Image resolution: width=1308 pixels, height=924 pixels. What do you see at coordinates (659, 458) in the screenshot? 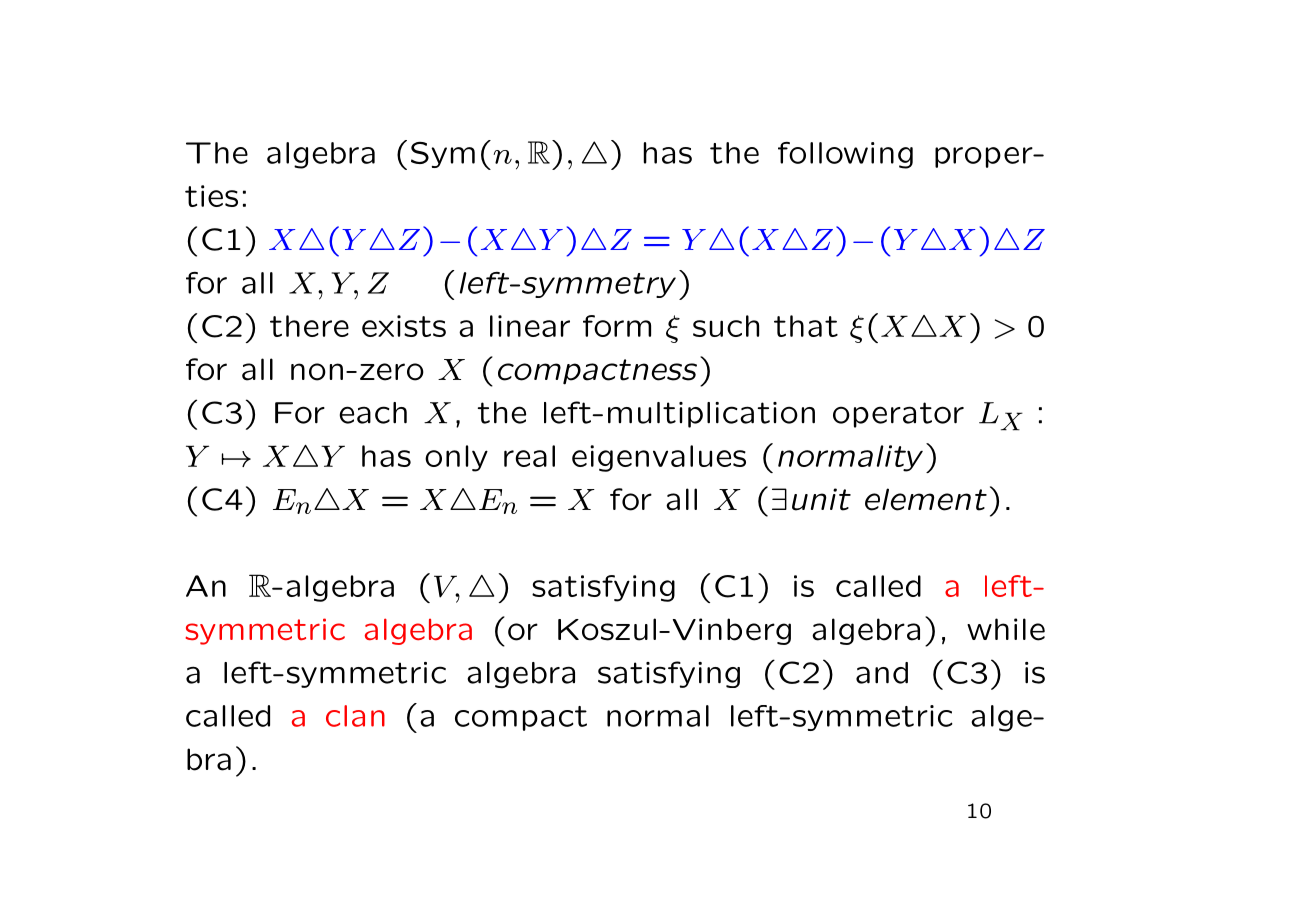
I see `eigenvalues` at bounding box center [659, 458].
